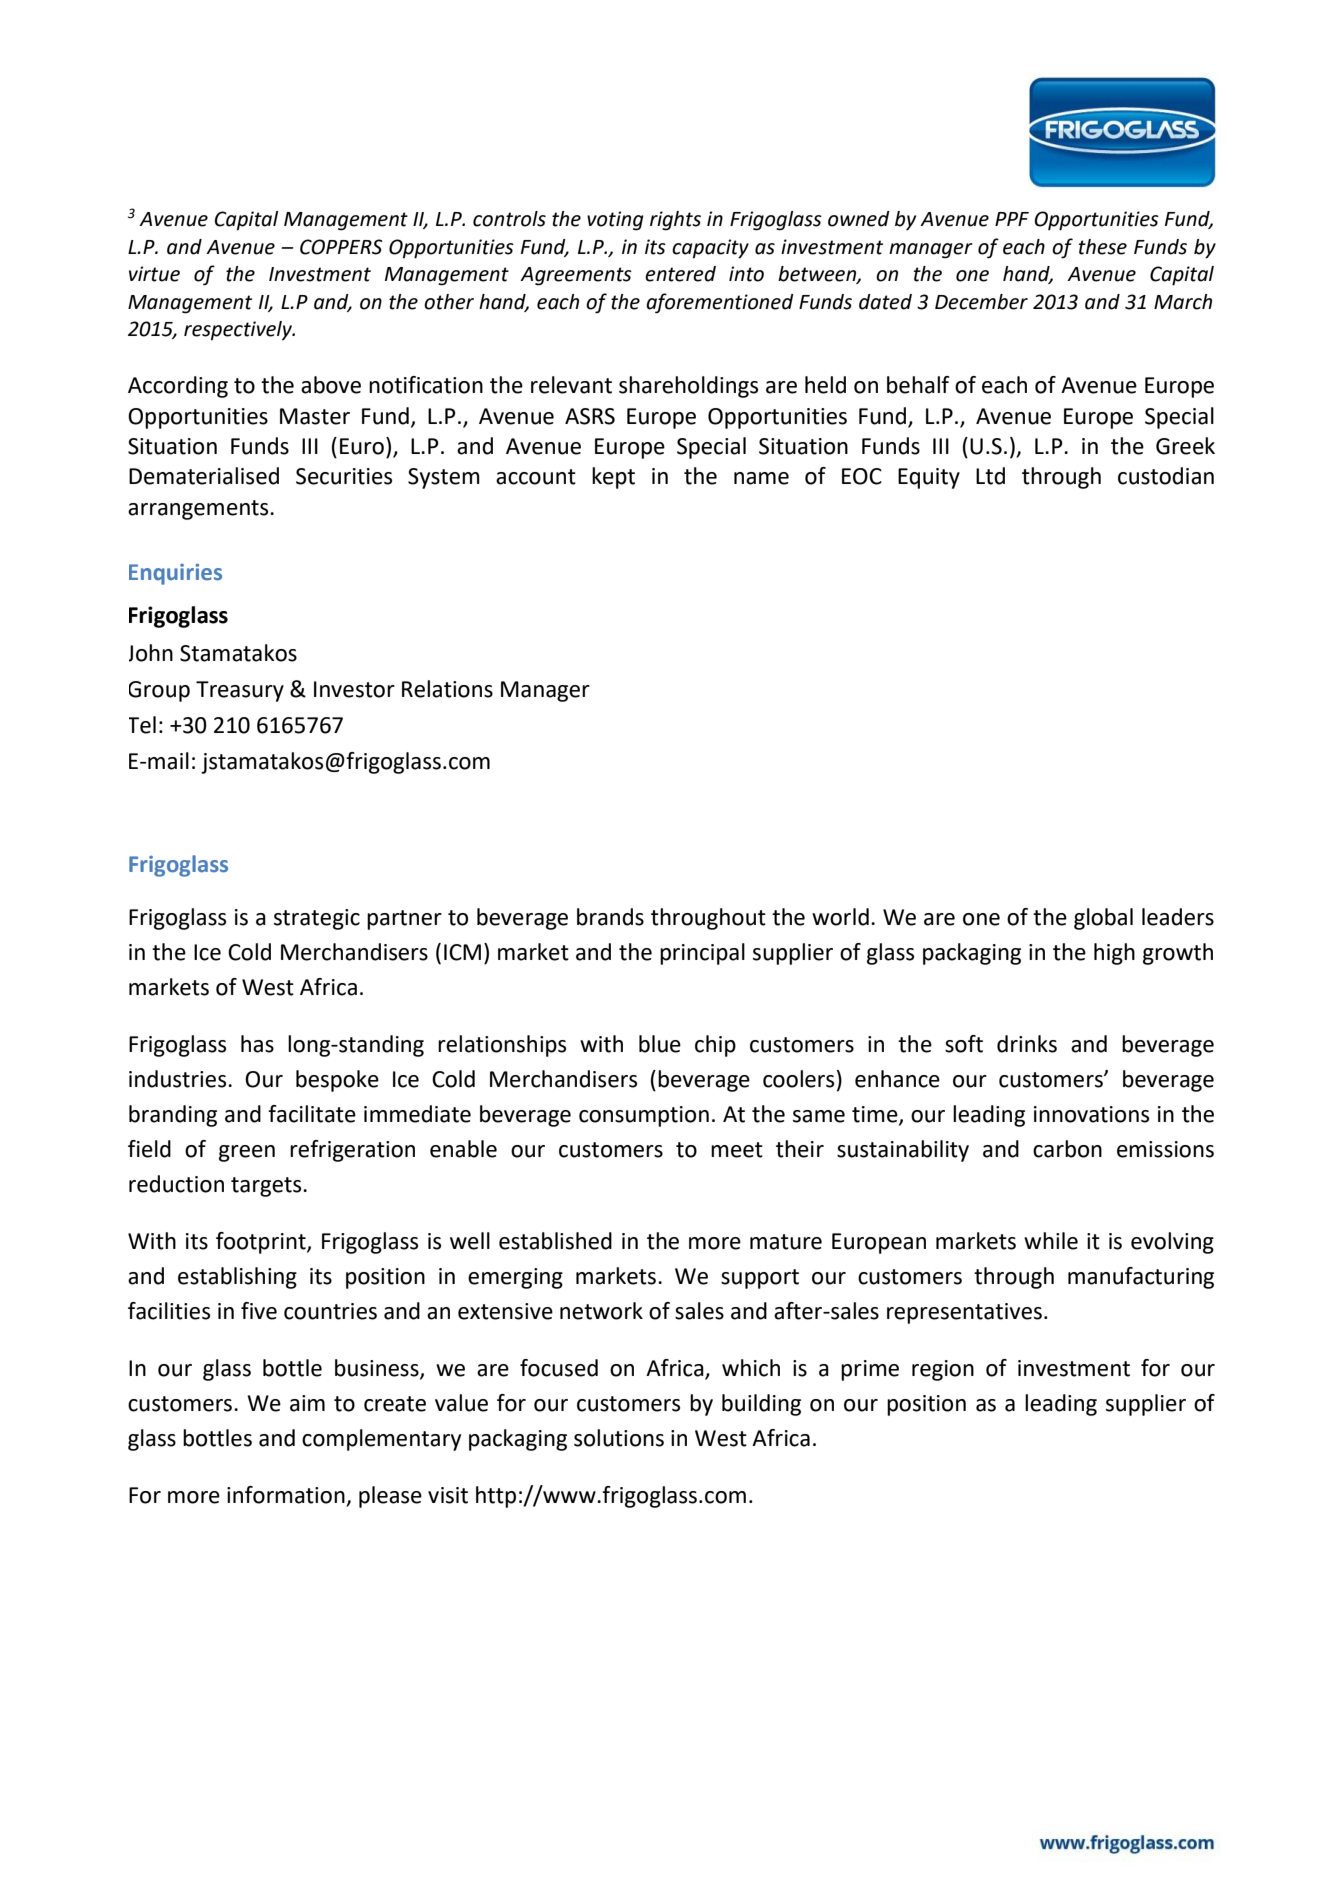  Describe the element at coordinates (175, 574) in the screenshot. I see `Enquiries` at that location.
